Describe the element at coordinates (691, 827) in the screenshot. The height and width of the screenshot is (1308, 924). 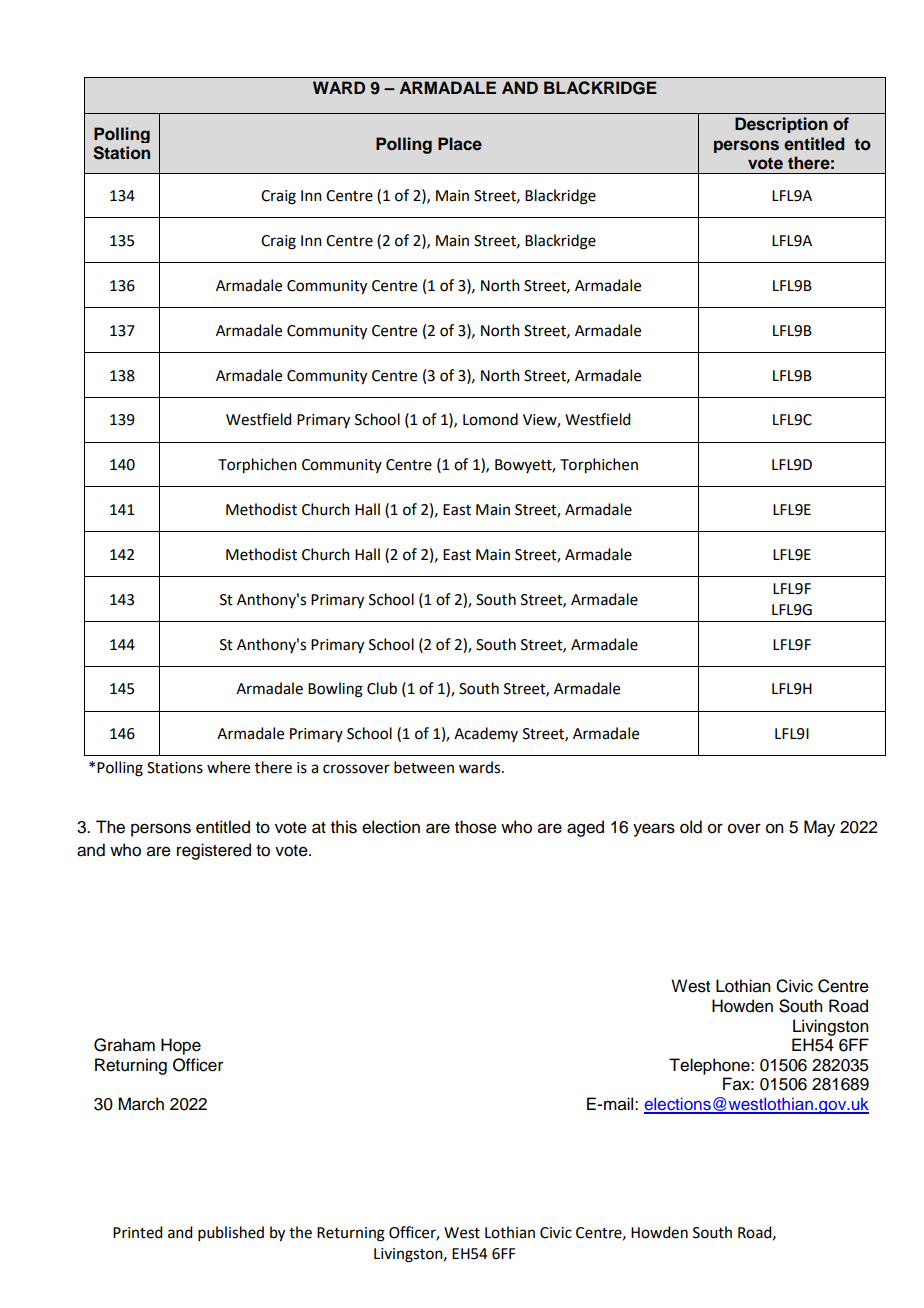
I see `old` at that location.
